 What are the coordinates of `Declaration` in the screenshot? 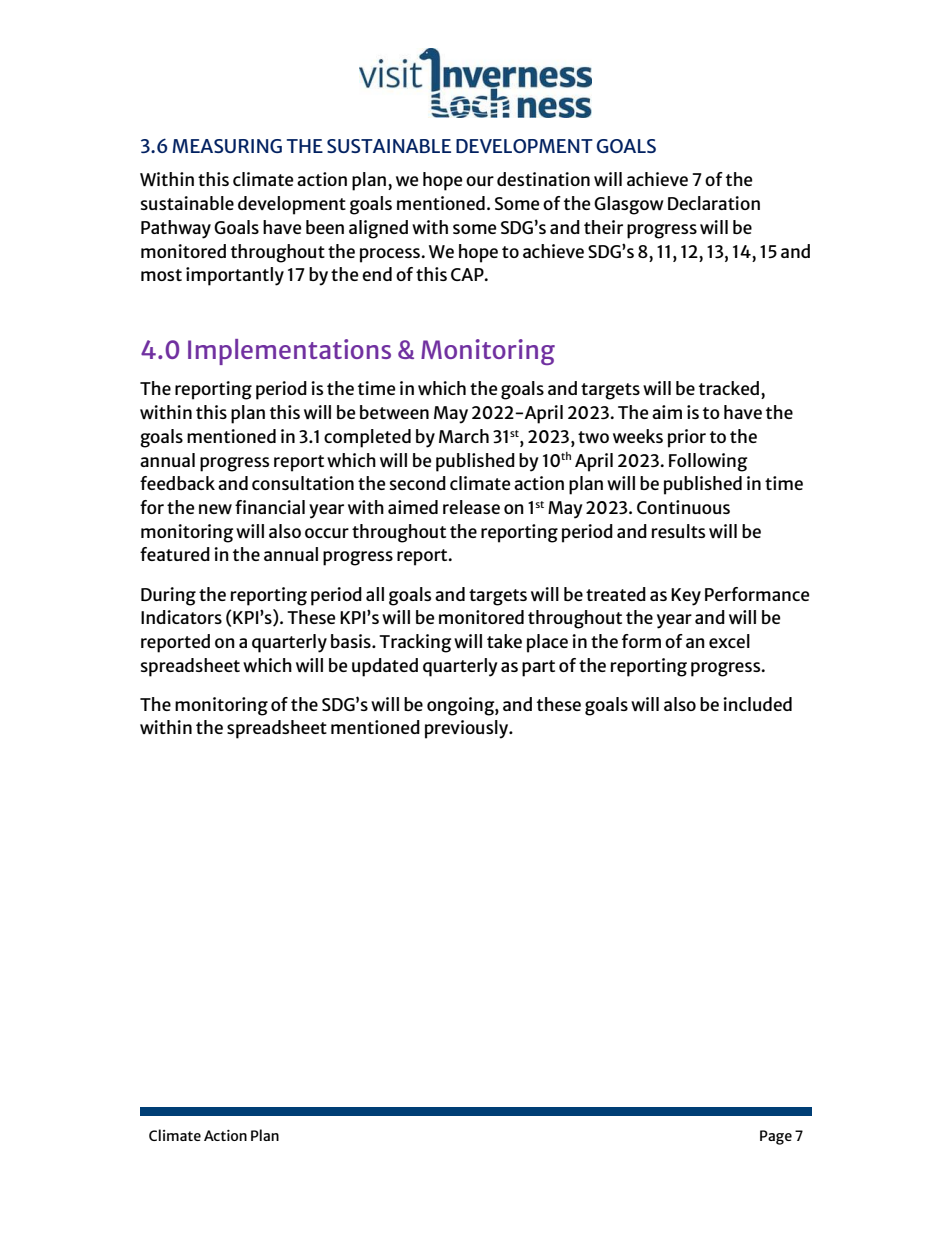 It's located at (714, 203).
